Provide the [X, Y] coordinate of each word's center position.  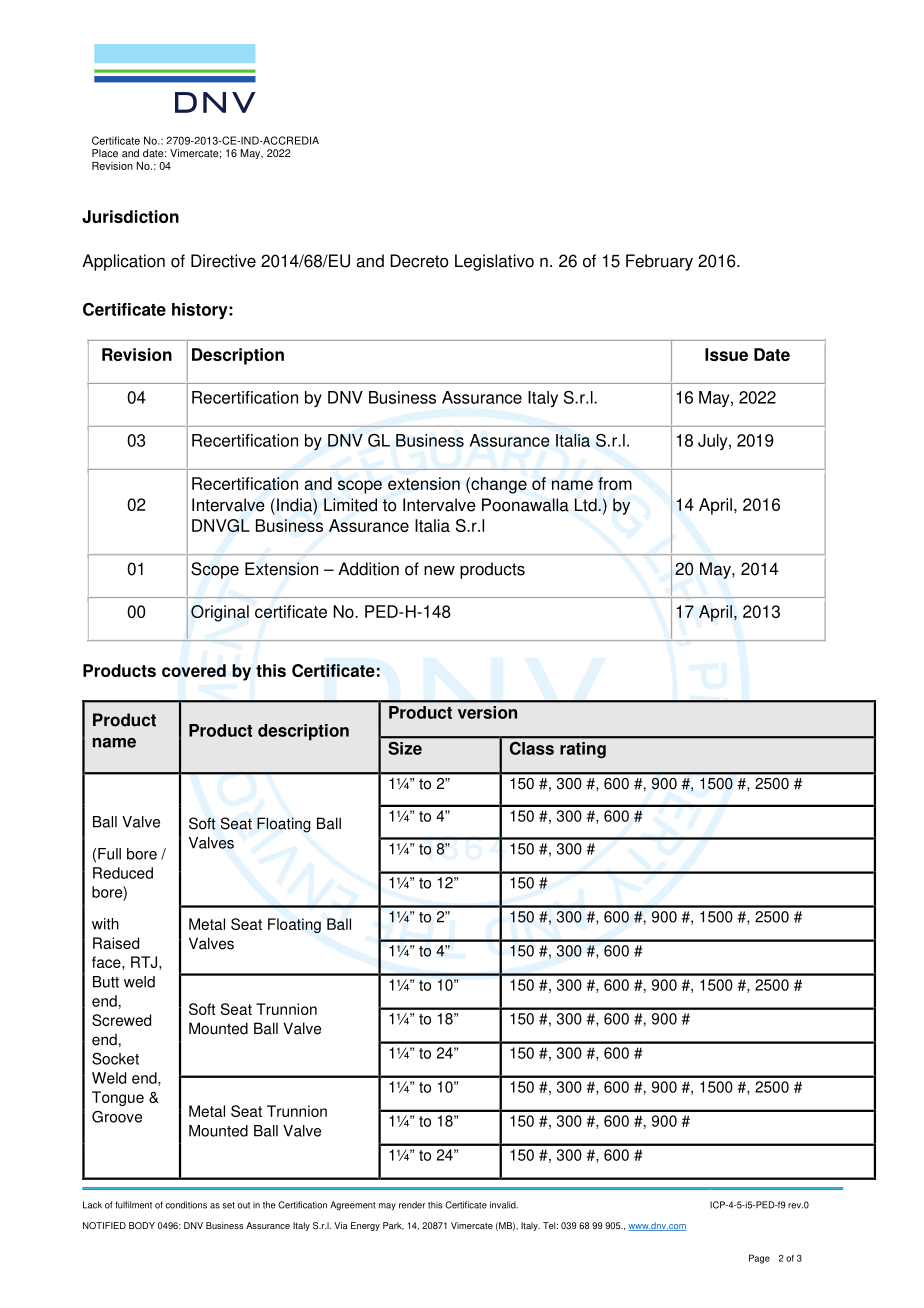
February [659, 262]
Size [405, 748]
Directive [223, 261]
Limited [350, 505]
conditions [186, 1205]
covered [194, 670]
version [487, 712]
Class [532, 748]
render [412, 1205]
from [615, 483]
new [439, 571]
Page [759, 1259]
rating [583, 750]
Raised [116, 943]
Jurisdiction [130, 216]
